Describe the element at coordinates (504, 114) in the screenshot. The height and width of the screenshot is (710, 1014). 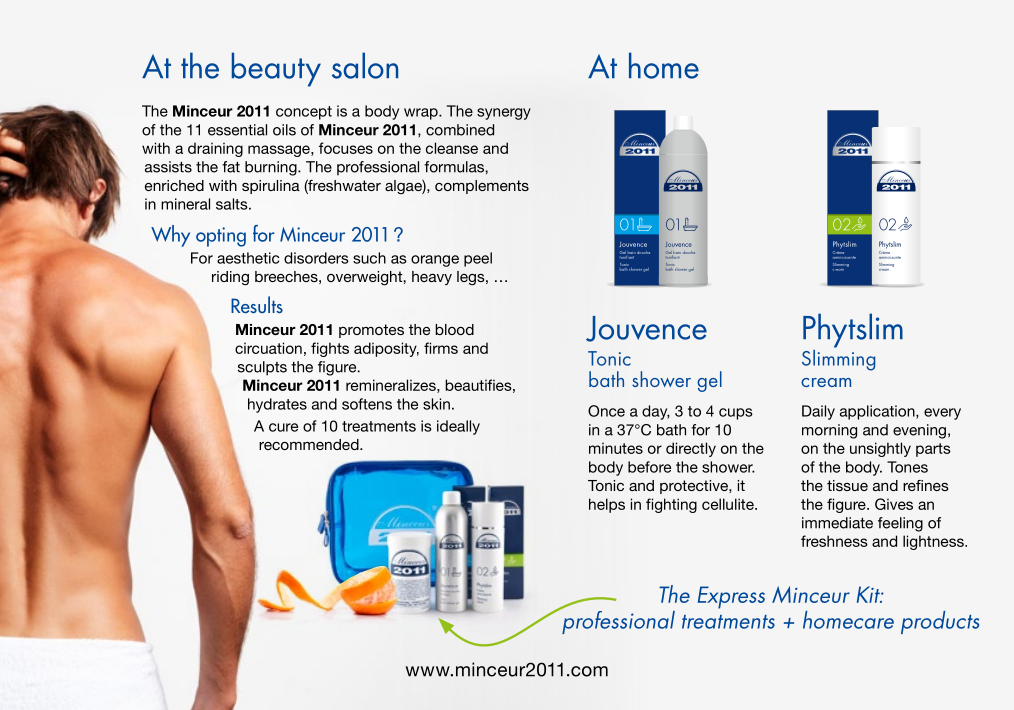
I see `synergy` at that location.
